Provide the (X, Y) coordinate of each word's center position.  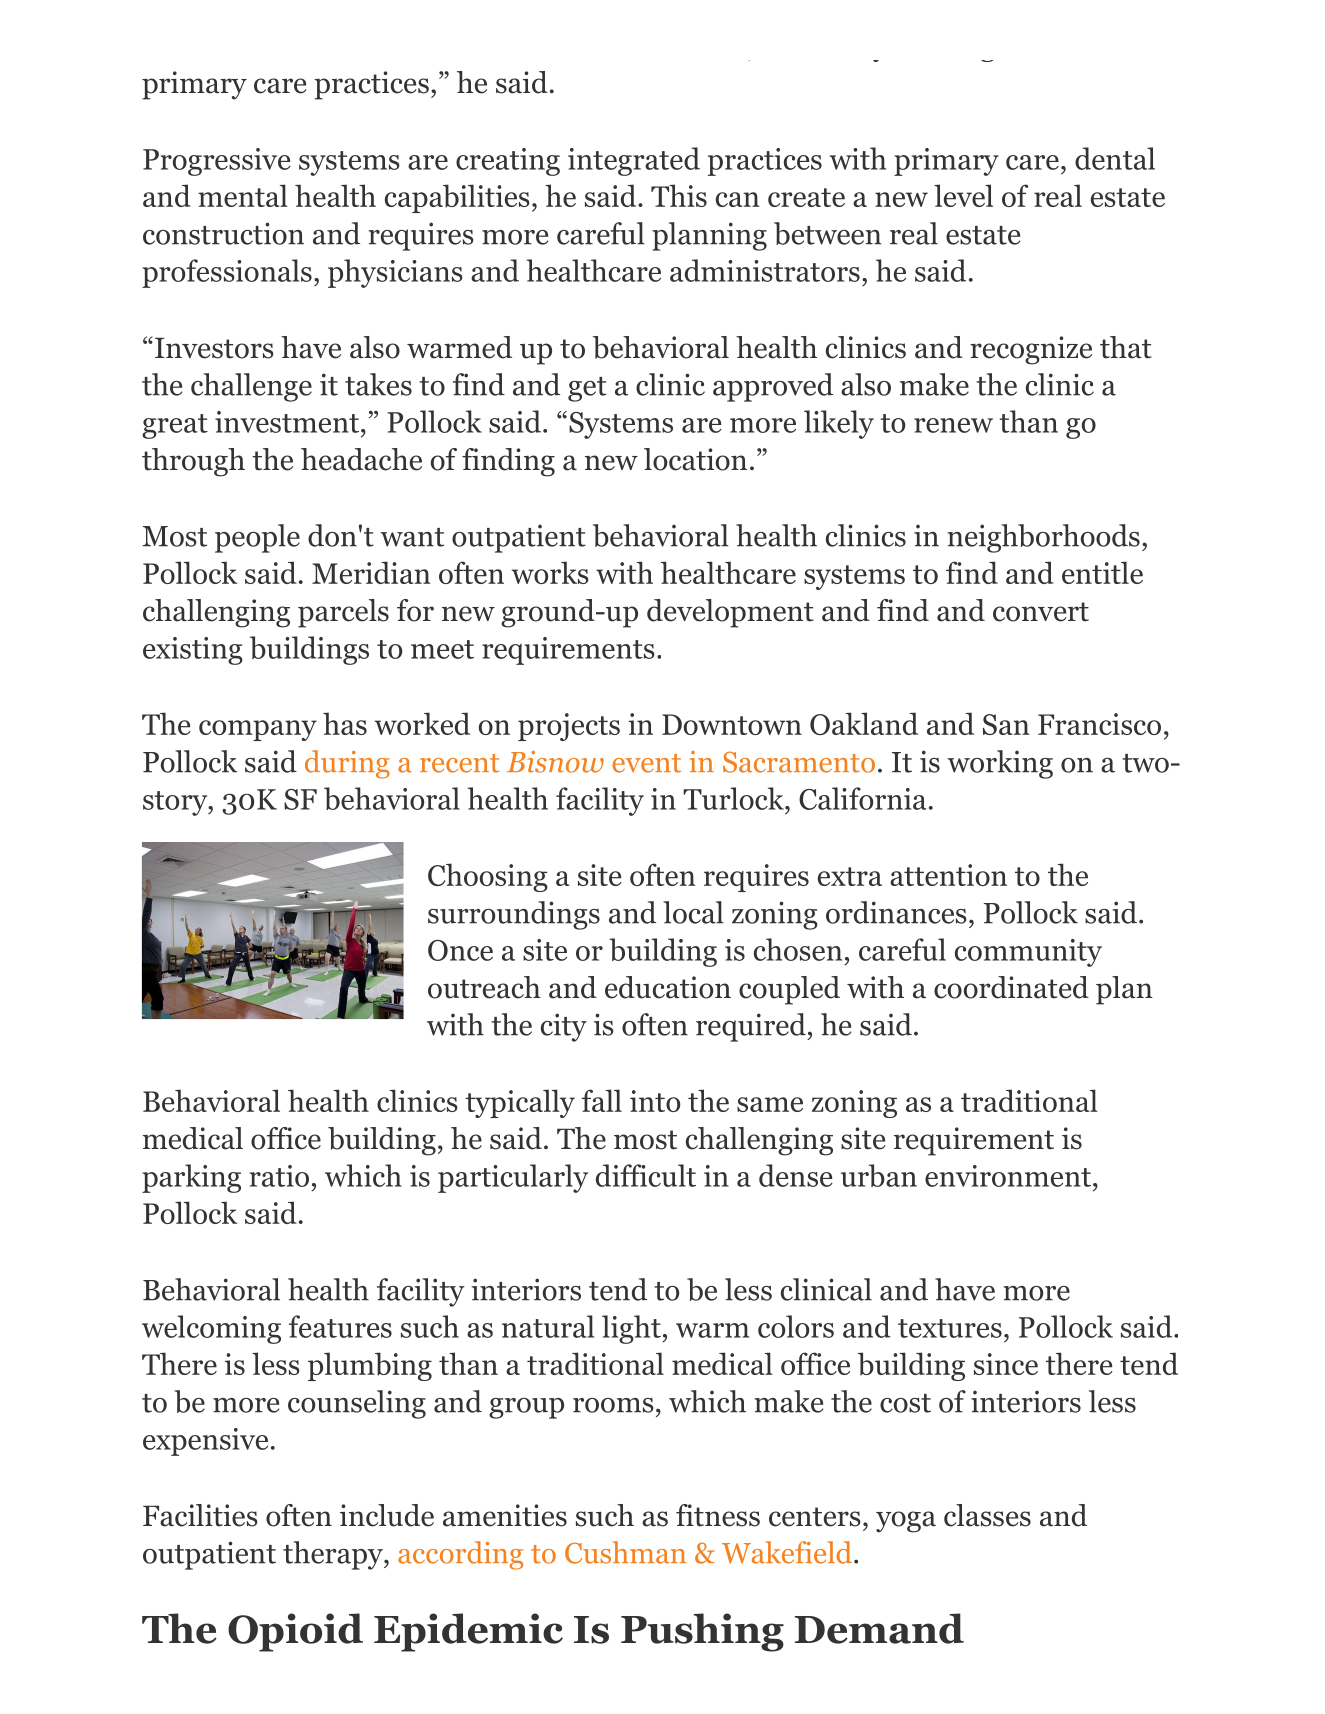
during (347, 764)
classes (987, 1515)
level (963, 195)
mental (243, 195)
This (679, 195)
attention (948, 875)
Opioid (295, 1632)
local (693, 912)
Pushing (702, 1632)
